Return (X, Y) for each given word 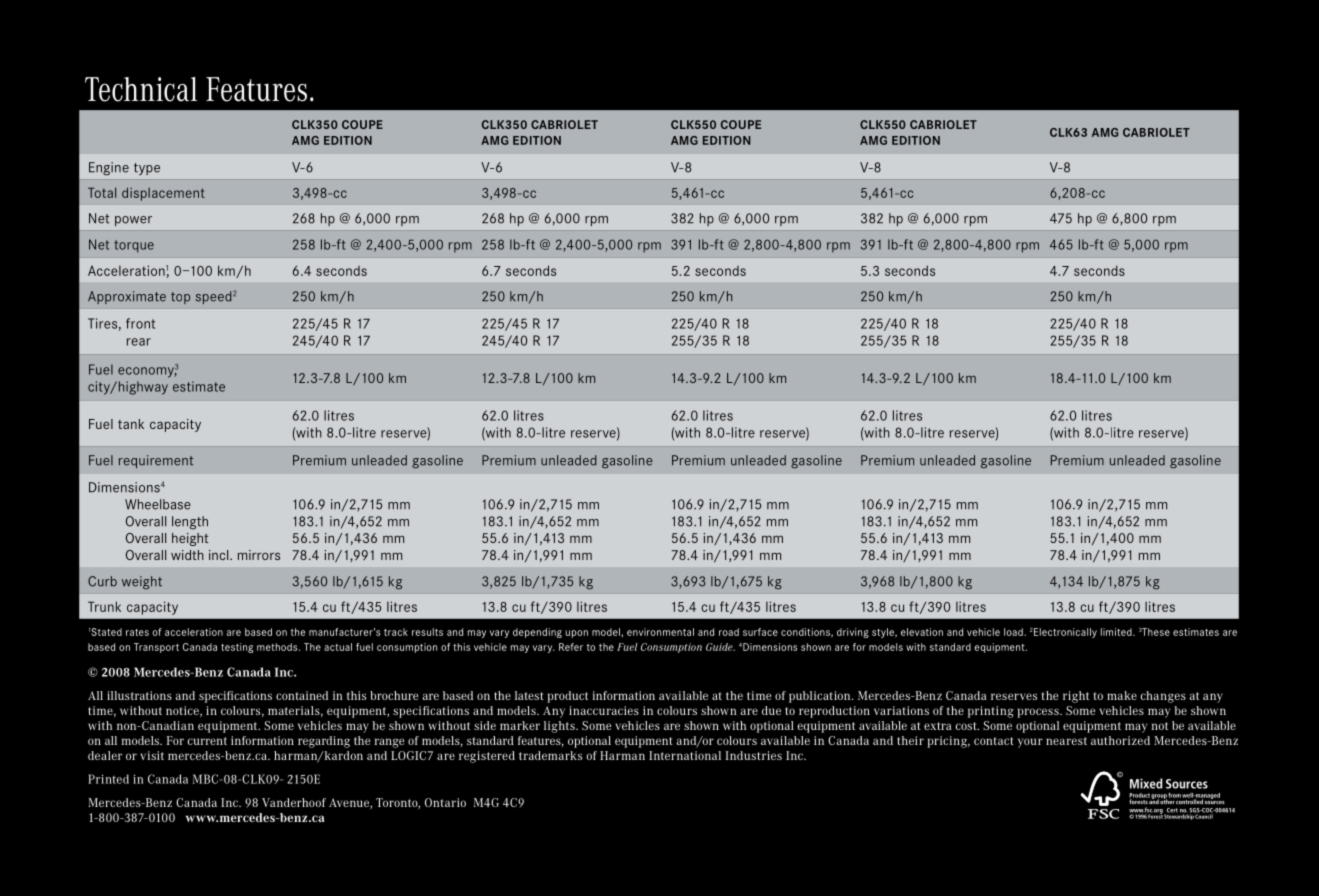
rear (139, 342)
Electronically (1065, 633)
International (685, 755)
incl (220, 555)
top (180, 298)
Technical (141, 89)
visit (152, 755)
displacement (163, 194)
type (147, 169)
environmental (660, 632)
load (1014, 632)
